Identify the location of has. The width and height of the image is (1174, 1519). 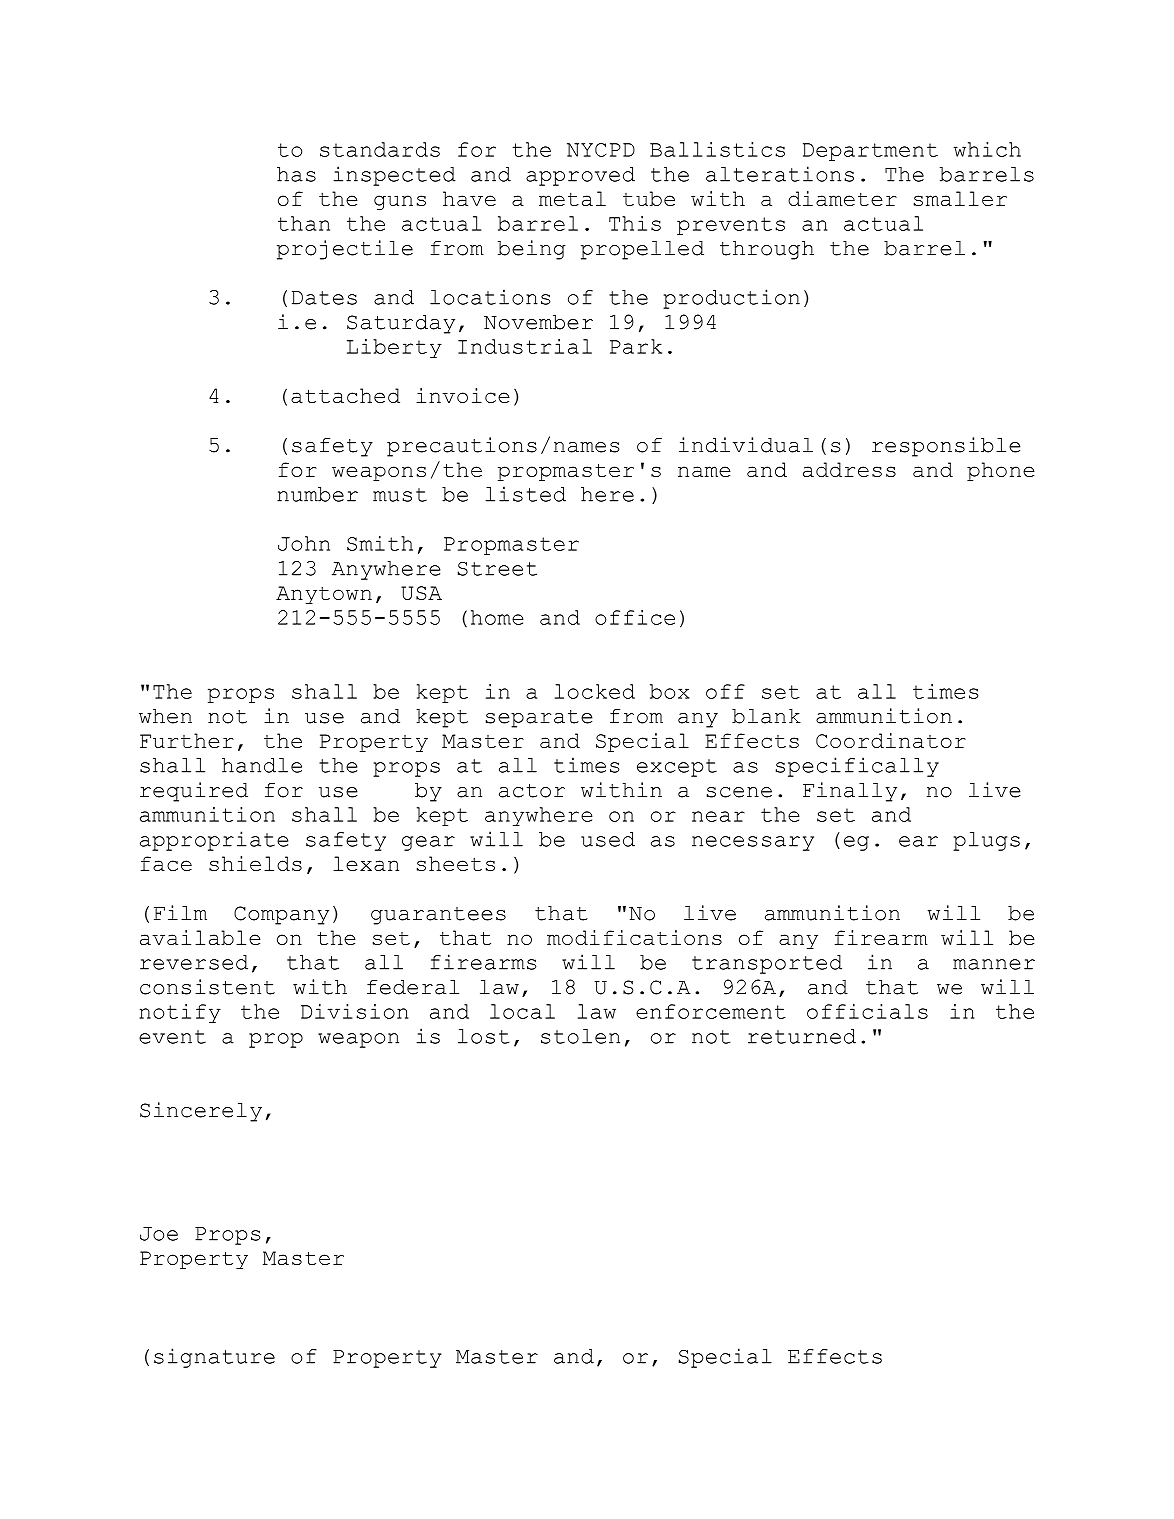
(296, 174).
